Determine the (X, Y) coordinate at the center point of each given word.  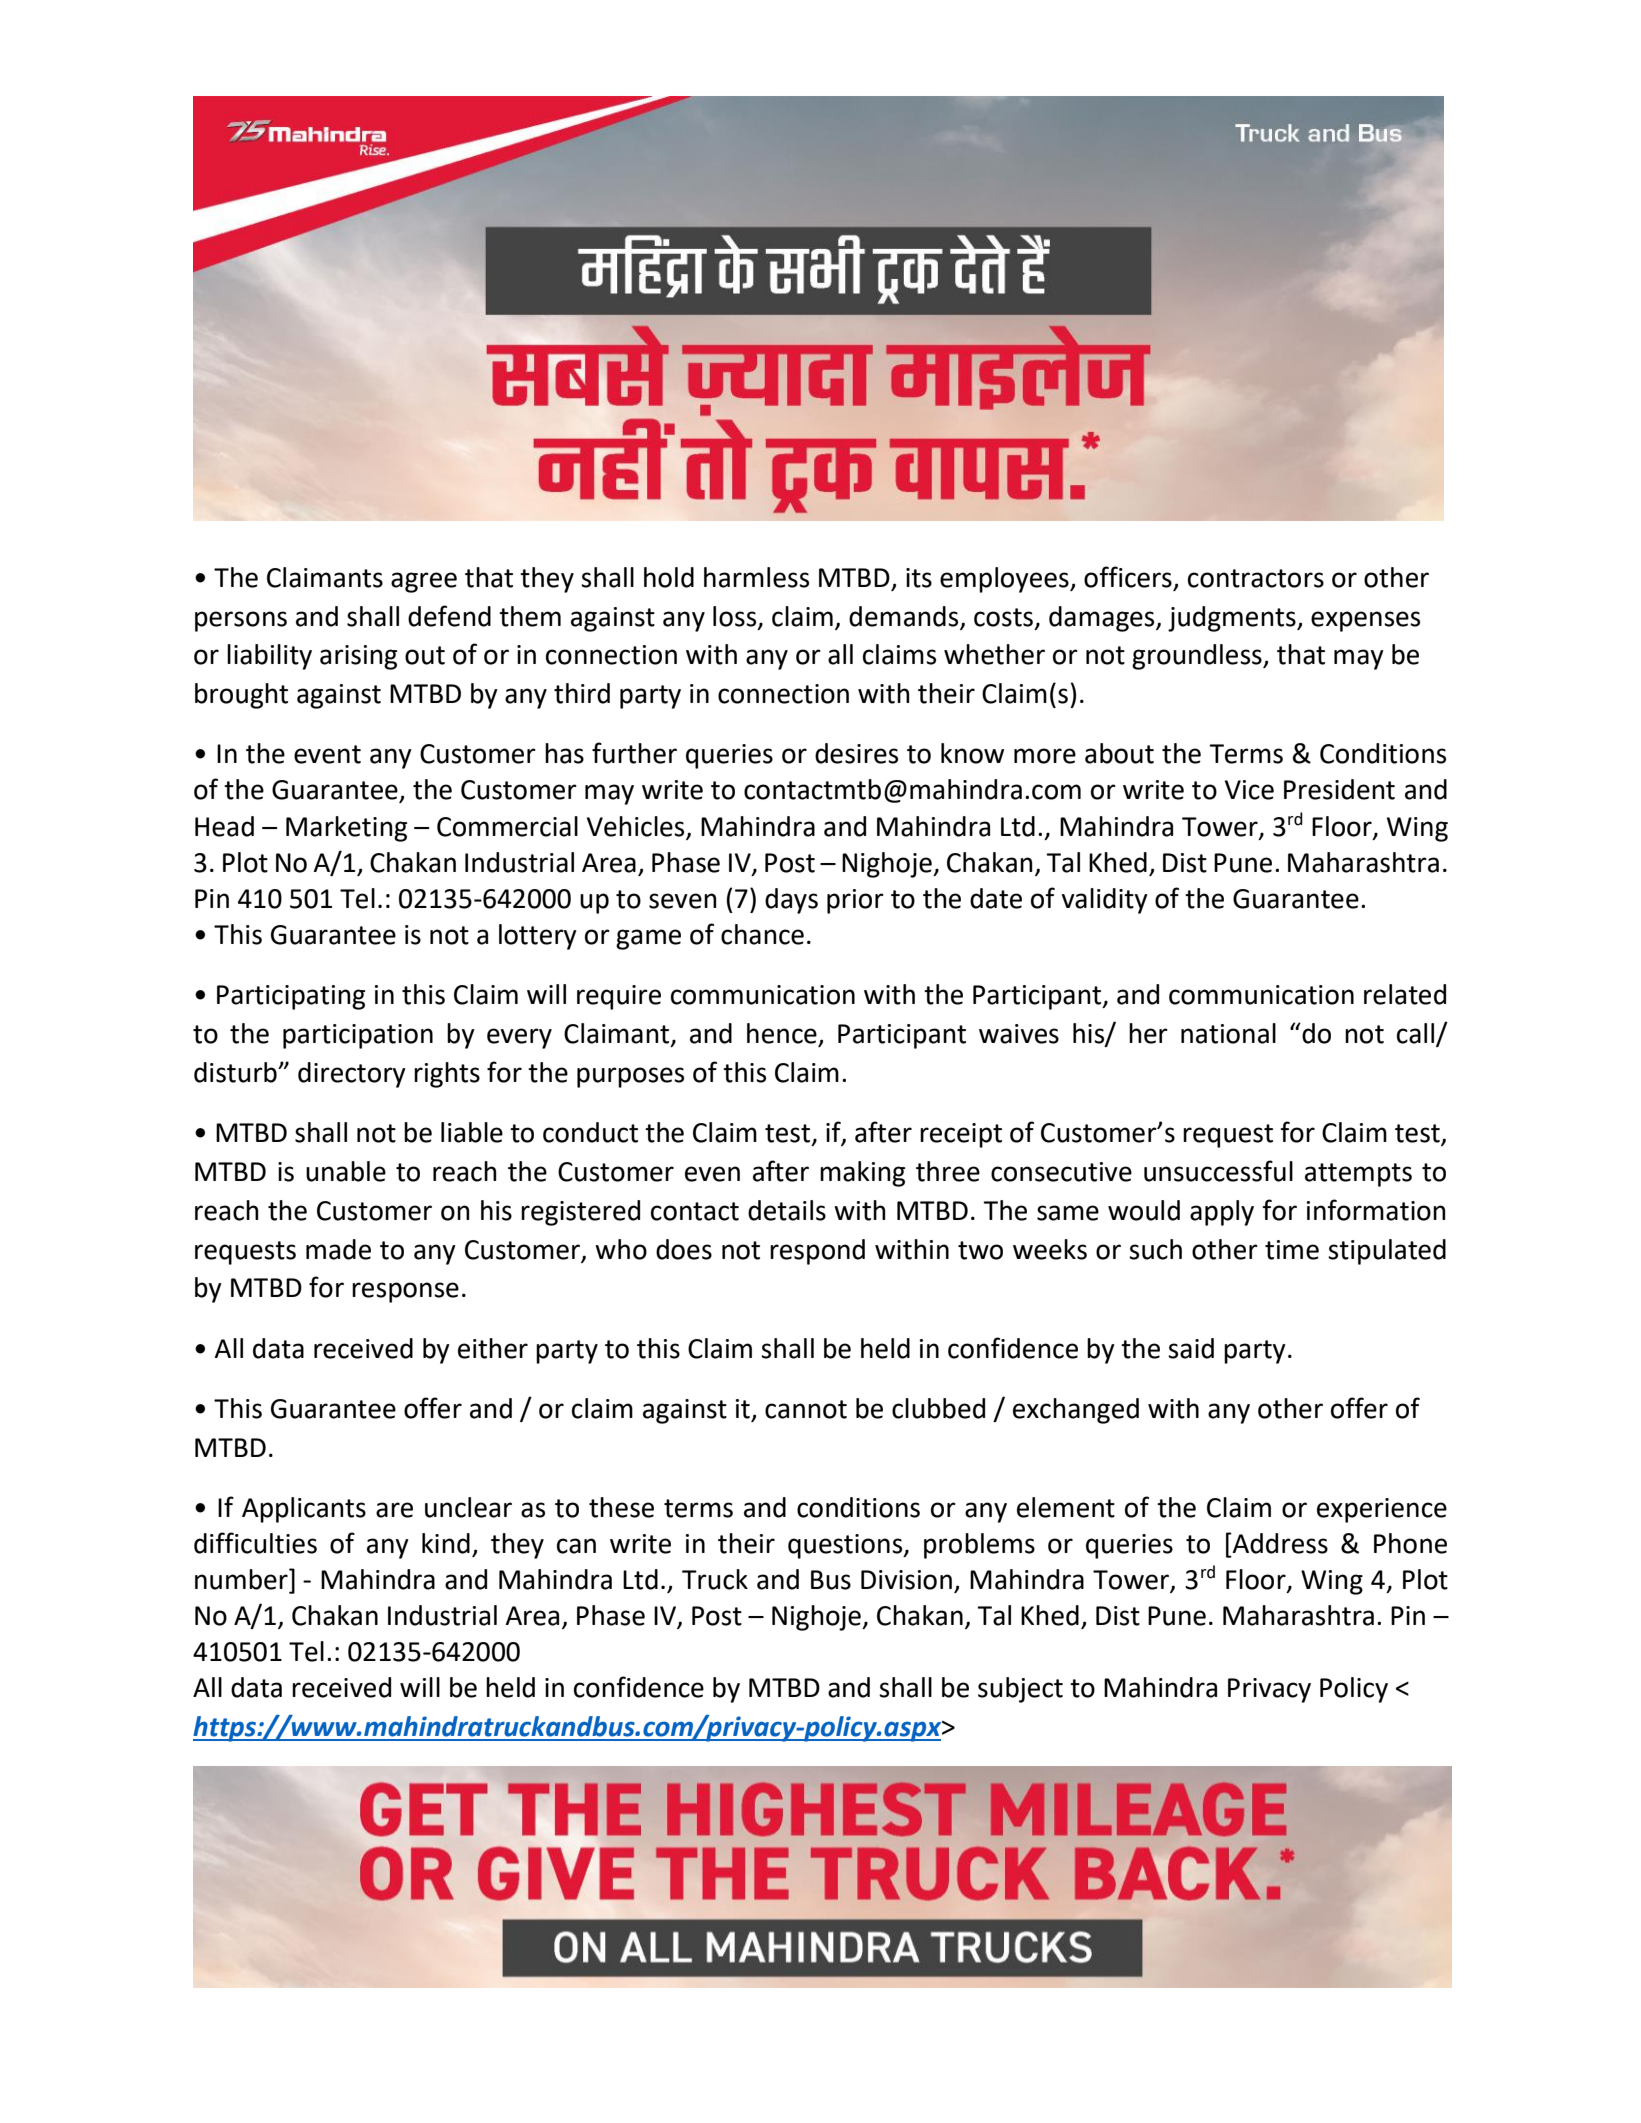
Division (906, 1580)
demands (903, 616)
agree (424, 582)
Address (1279, 1543)
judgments (1233, 619)
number (242, 1579)
